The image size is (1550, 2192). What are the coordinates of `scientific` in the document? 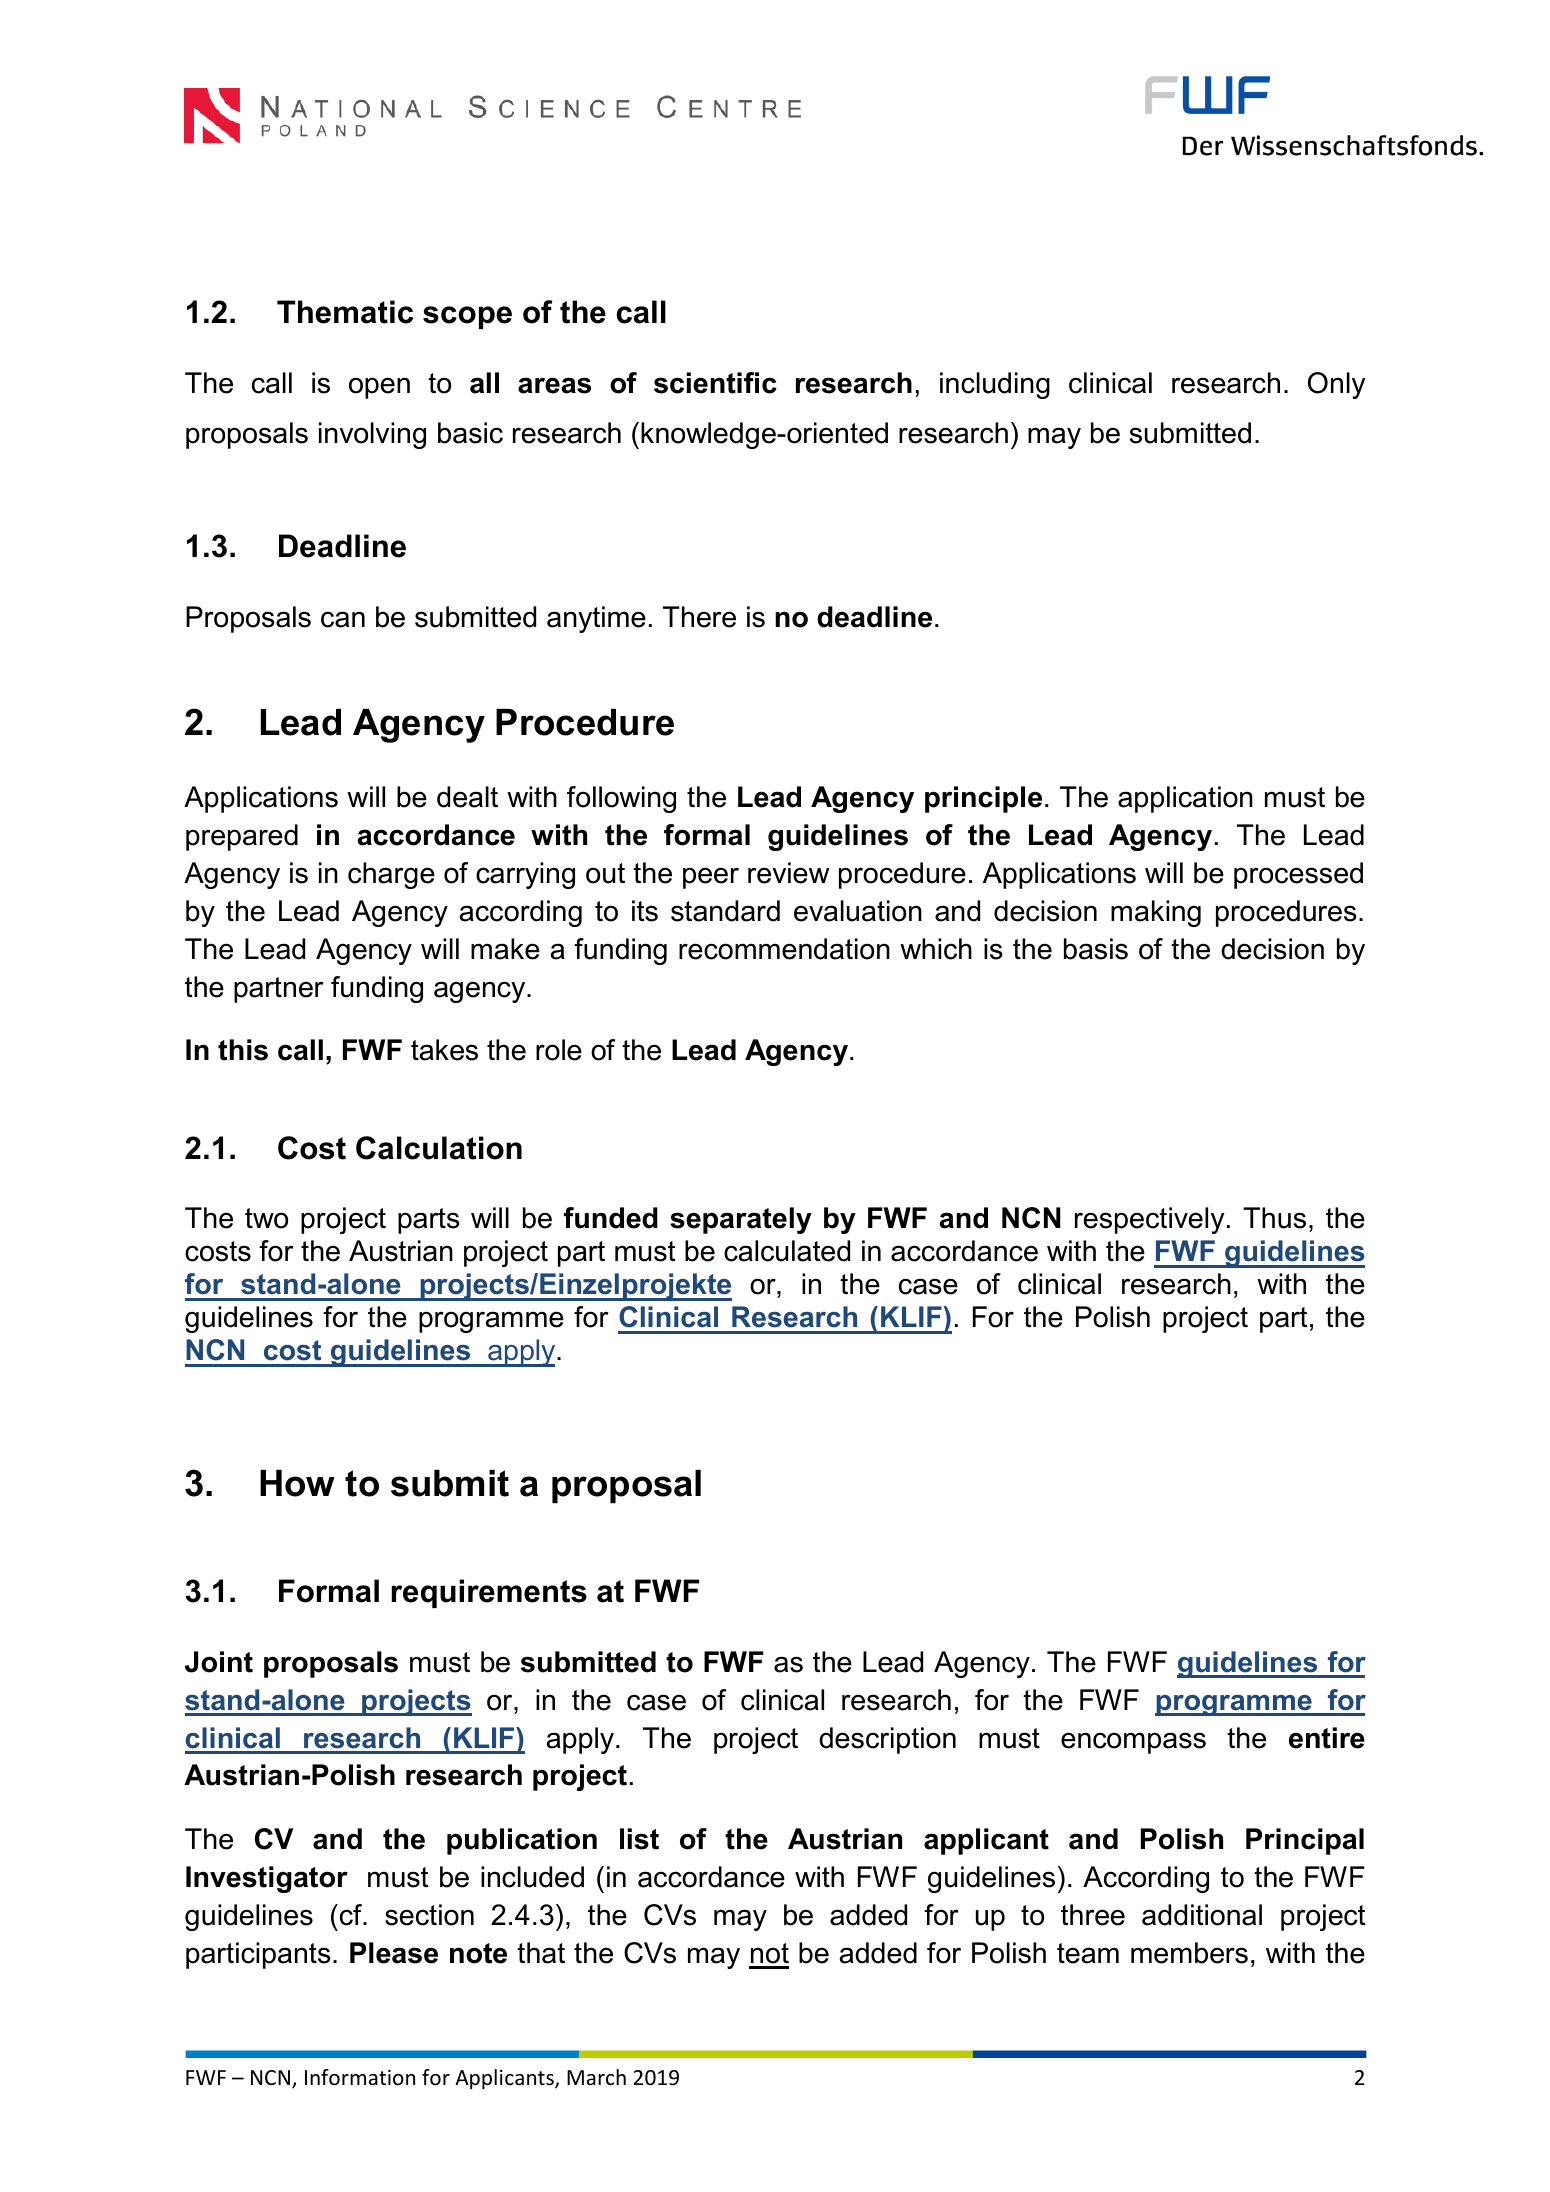 It's located at (715, 383).
